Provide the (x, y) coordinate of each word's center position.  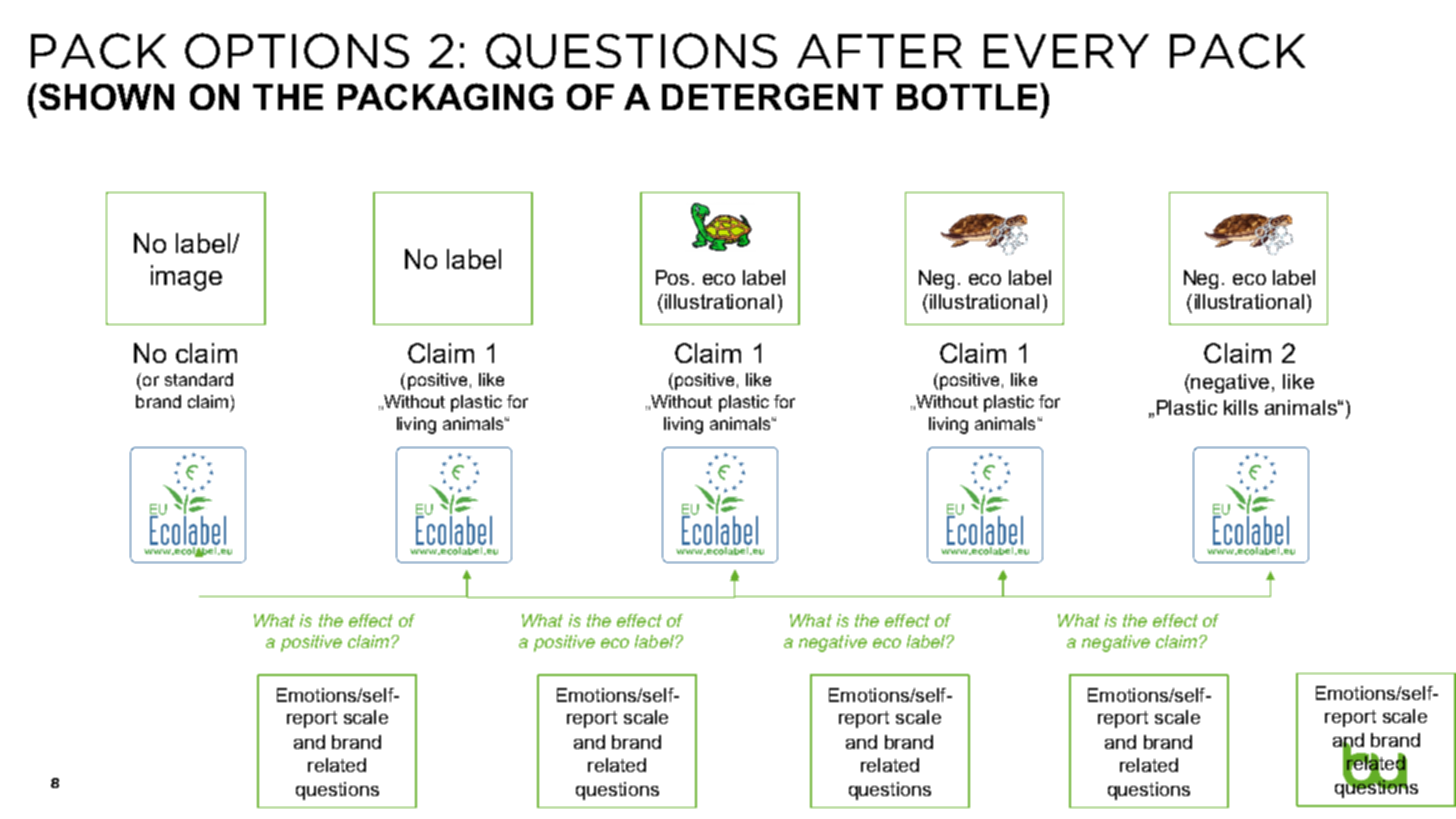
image (186, 278)
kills (1241, 407)
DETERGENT (772, 96)
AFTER (879, 51)
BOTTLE (967, 97)
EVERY (1066, 51)
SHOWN (106, 96)
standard (199, 379)
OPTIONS (297, 51)
